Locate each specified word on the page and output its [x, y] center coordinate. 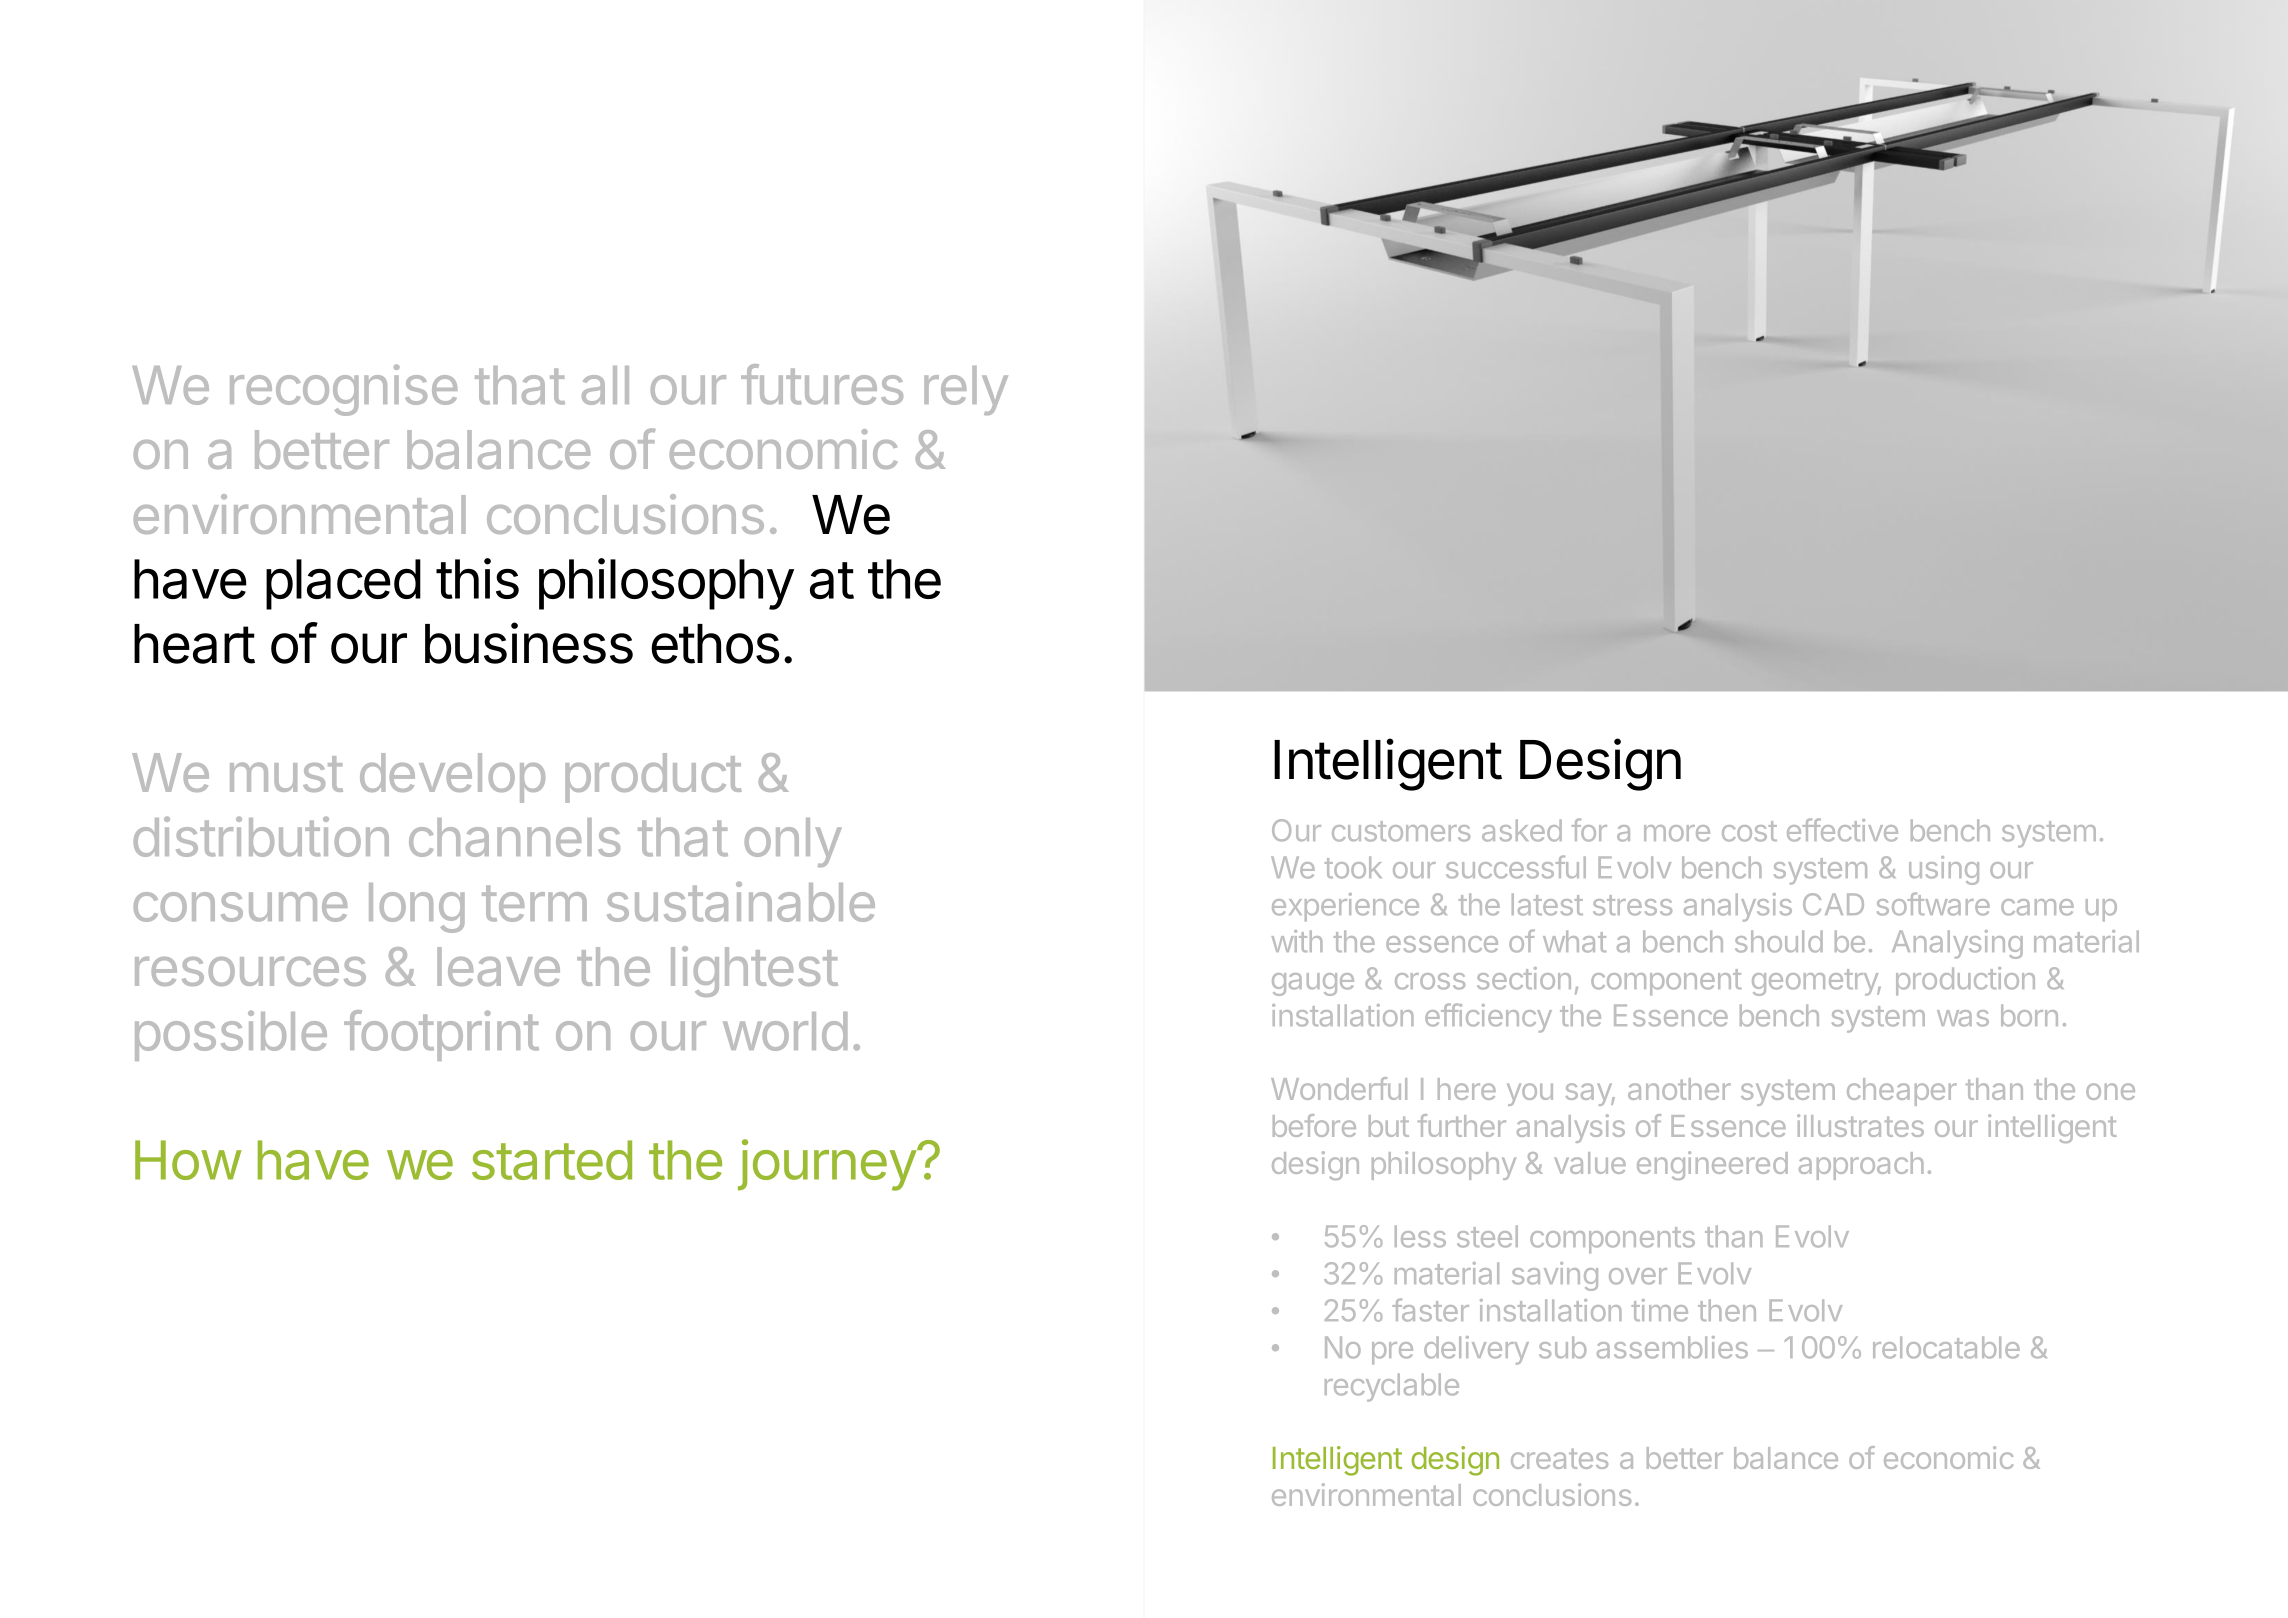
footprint [441, 1035]
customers [1401, 831]
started [552, 1160]
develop [452, 778]
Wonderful [1339, 1088]
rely [966, 390]
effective [1842, 830]
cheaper [1902, 1092]
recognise [343, 390]
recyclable [1392, 1387]
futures [822, 384]
